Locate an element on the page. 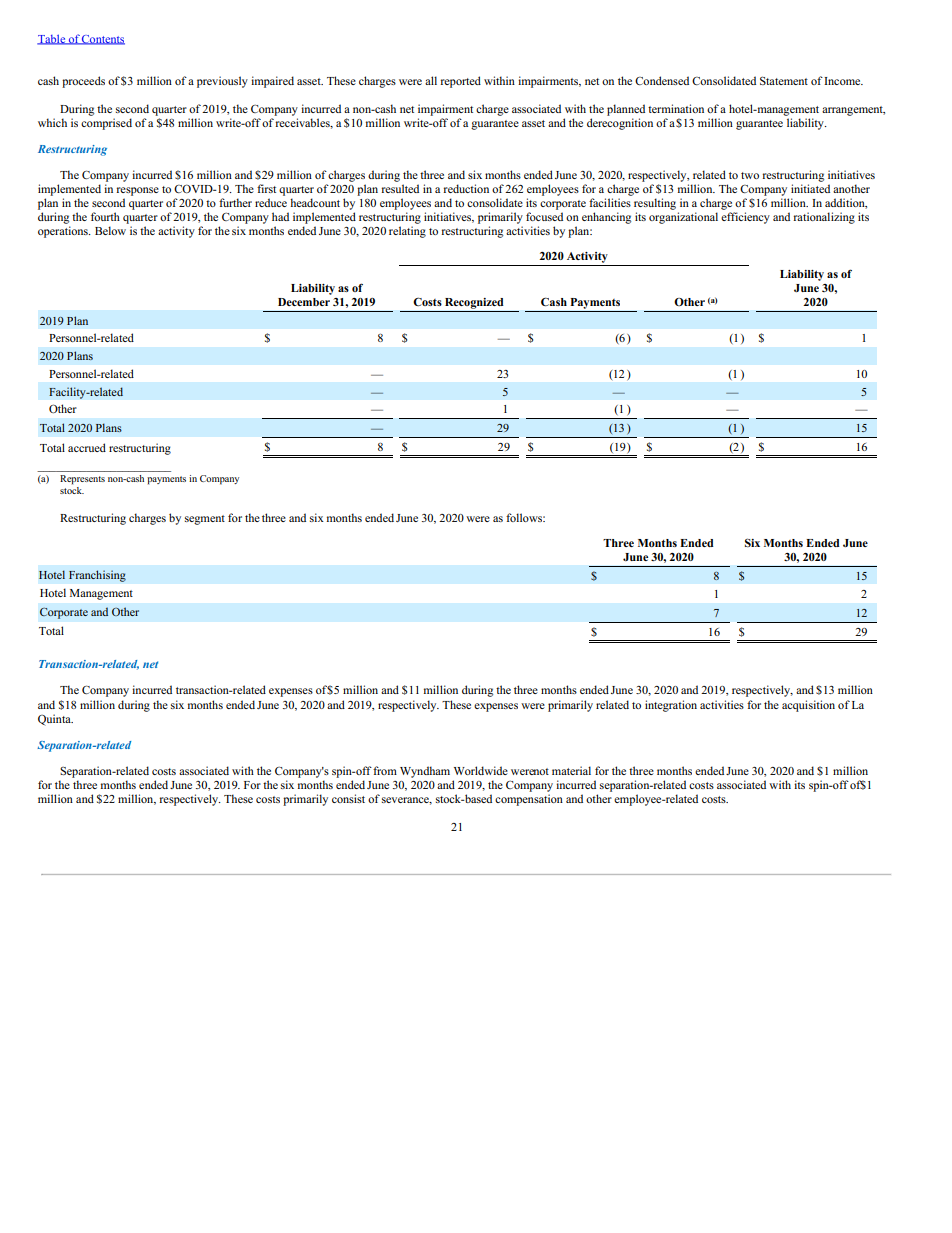 The width and height of the page is (952, 1233). Wyndham is located at coordinates (425, 772).
